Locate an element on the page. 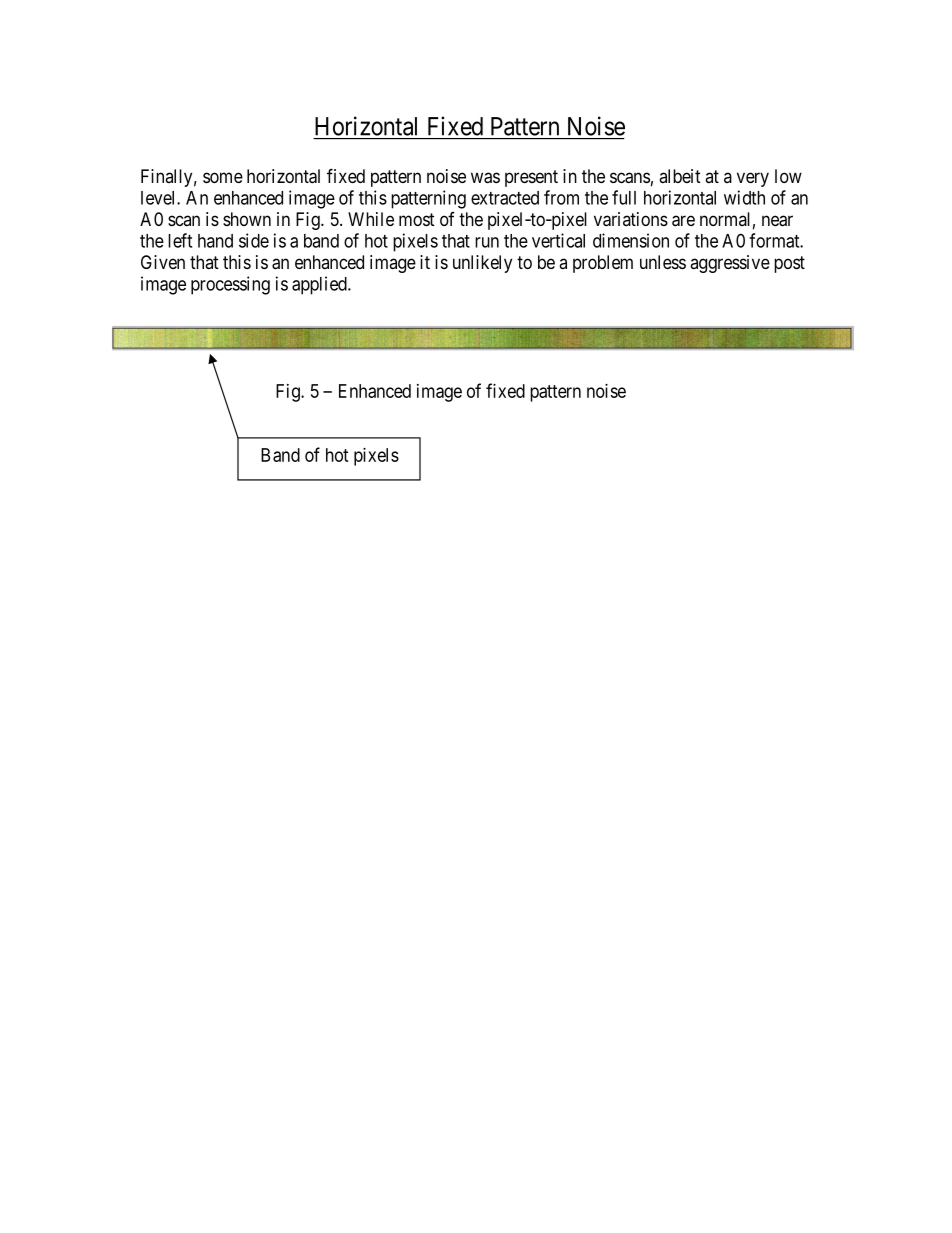 This page has width=952, height=1233. aggressive is located at coordinates (730, 264).
